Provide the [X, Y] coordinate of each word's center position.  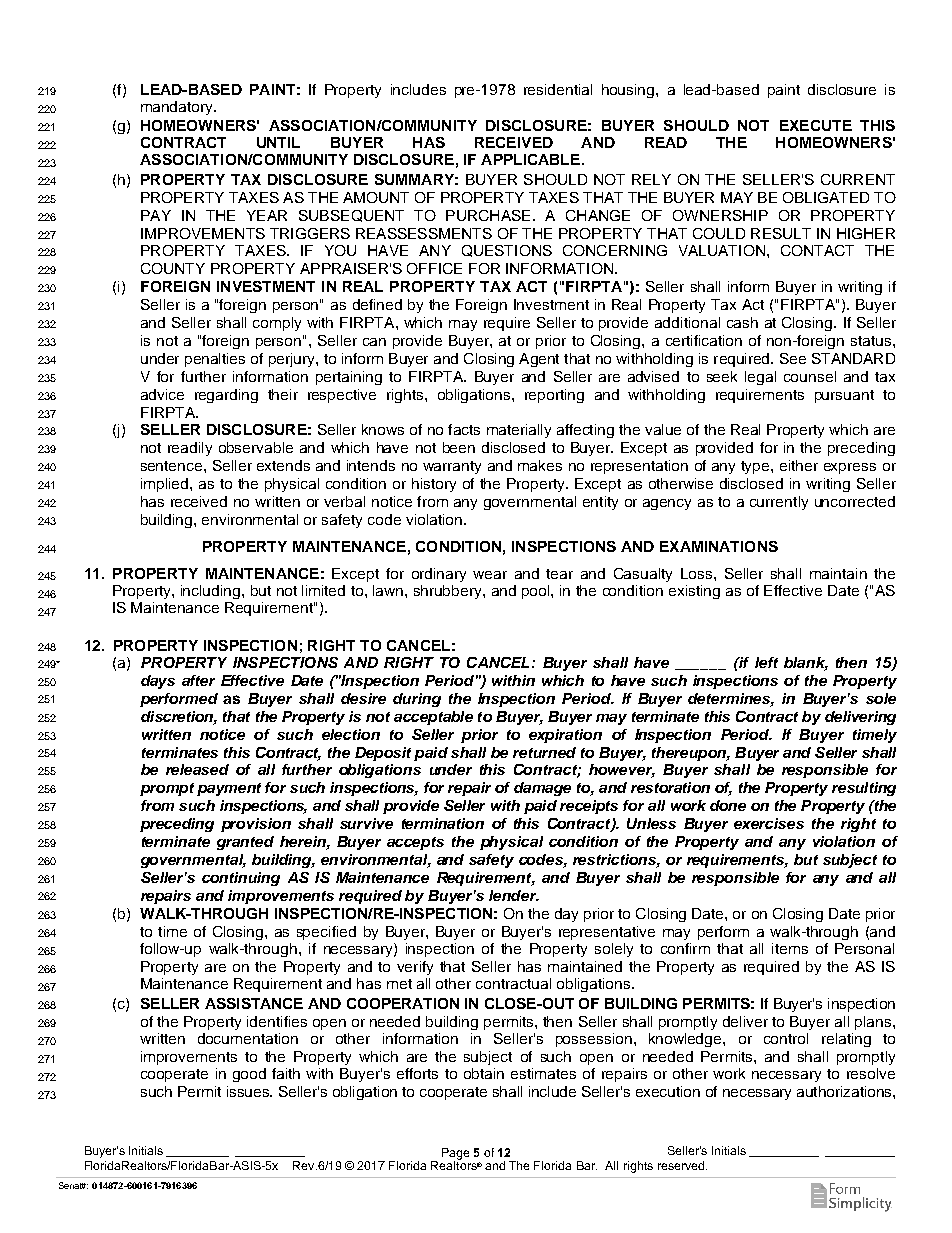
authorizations [845, 1091]
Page [455, 1155]
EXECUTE [816, 125]
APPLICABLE [530, 159]
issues [249, 1091]
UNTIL [278, 142]
